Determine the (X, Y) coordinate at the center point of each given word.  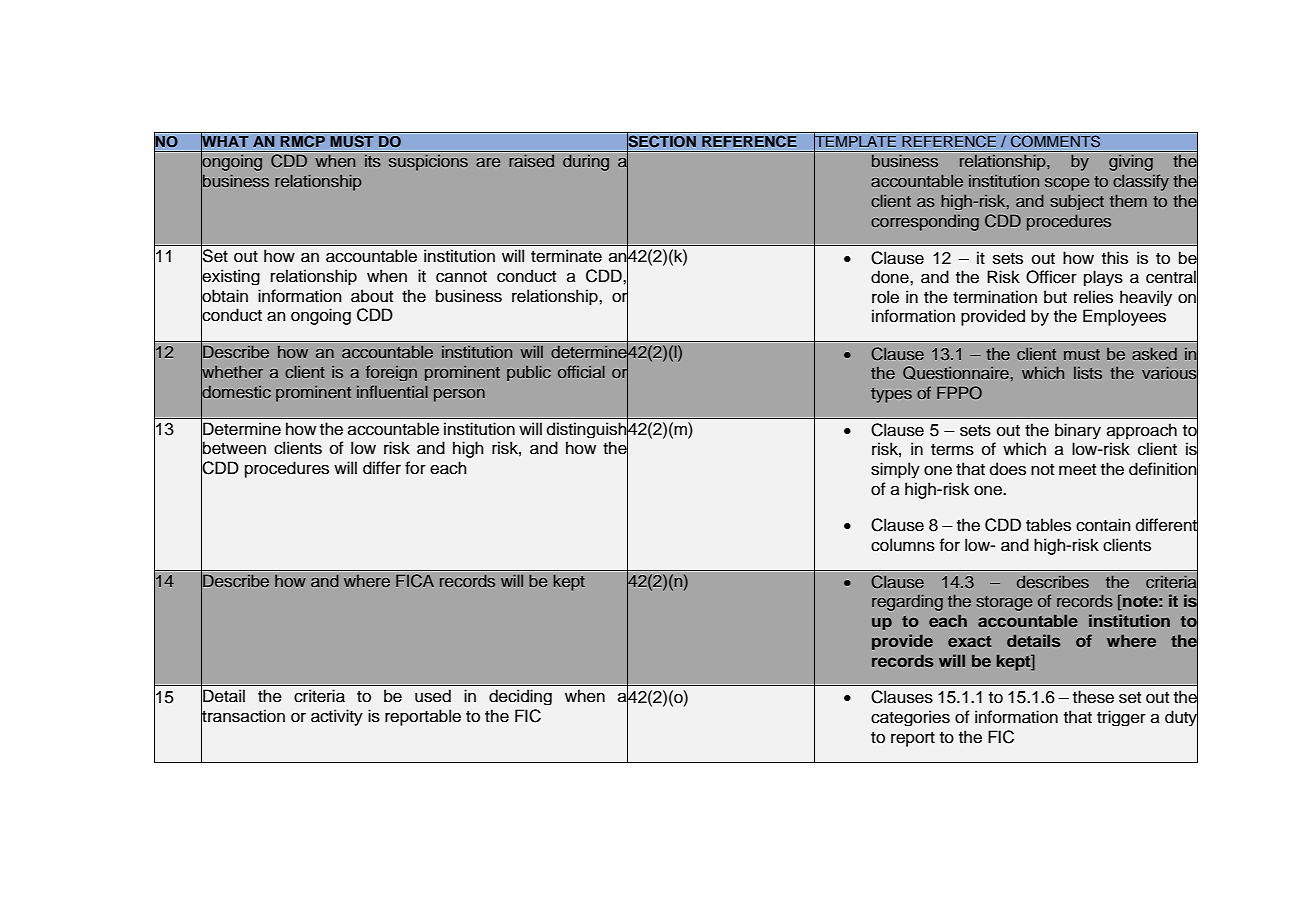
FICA (415, 581)
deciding (520, 697)
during (586, 162)
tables (1048, 525)
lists (1088, 373)
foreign (391, 373)
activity (337, 717)
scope (1067, 184)
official (581, 371)
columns (903, 545)
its (373, 161)
